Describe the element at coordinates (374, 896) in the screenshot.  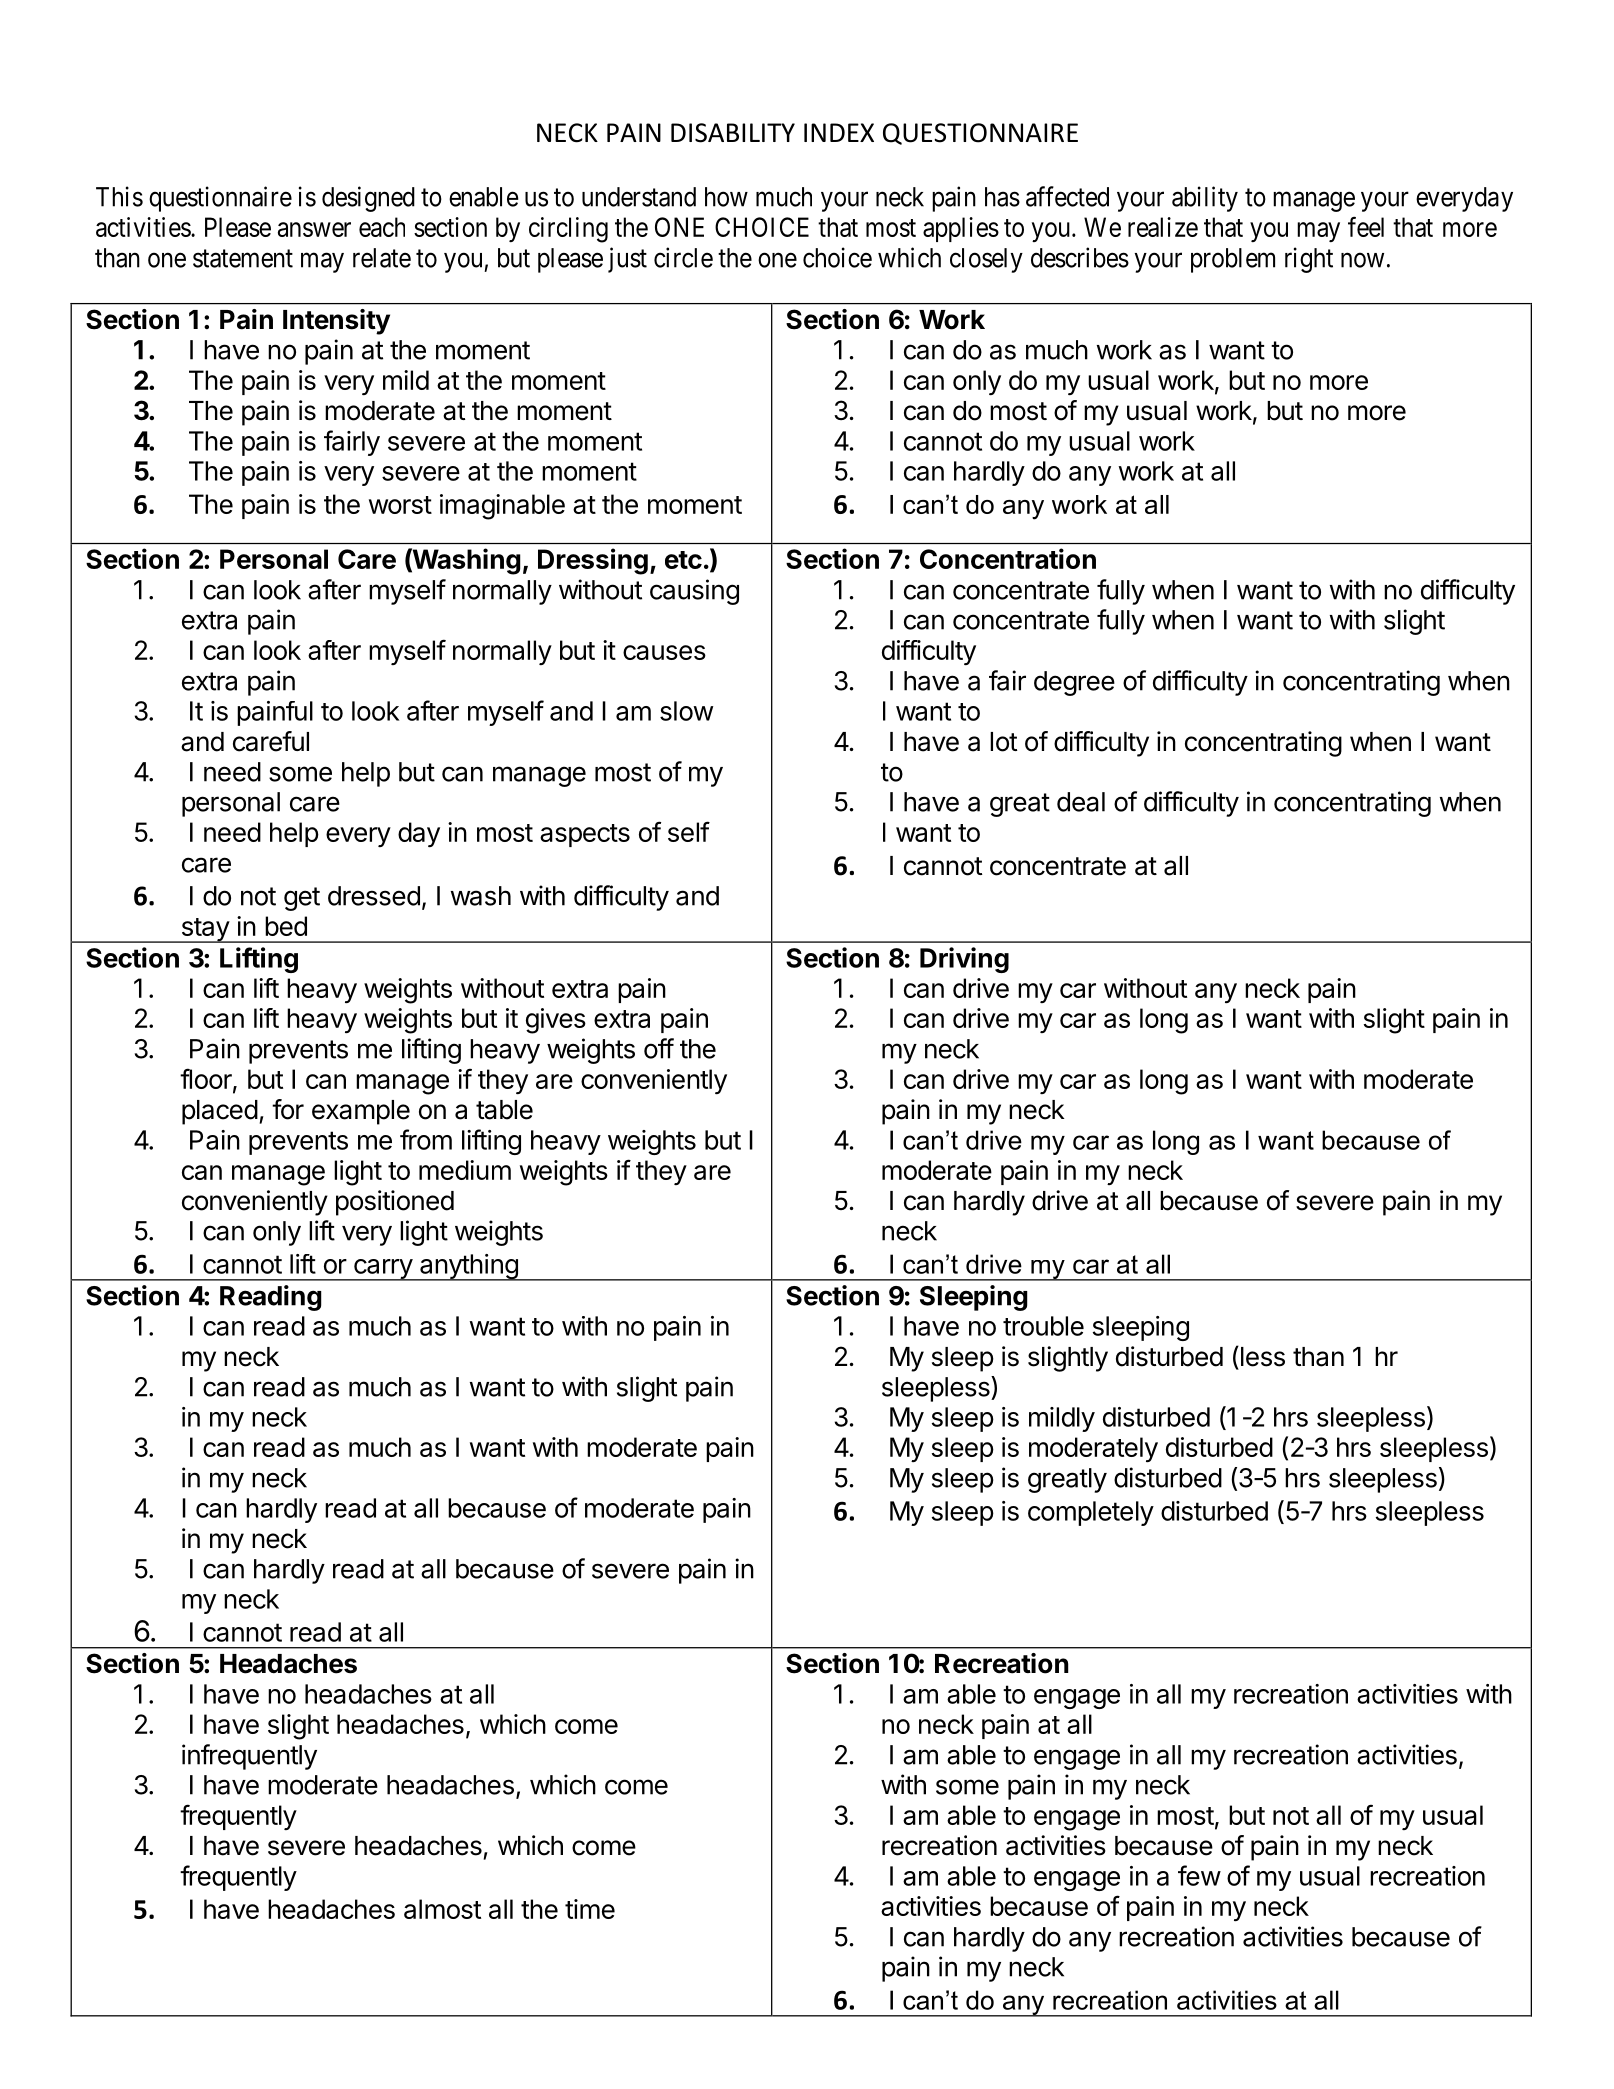
I see `dressed` at that location.
